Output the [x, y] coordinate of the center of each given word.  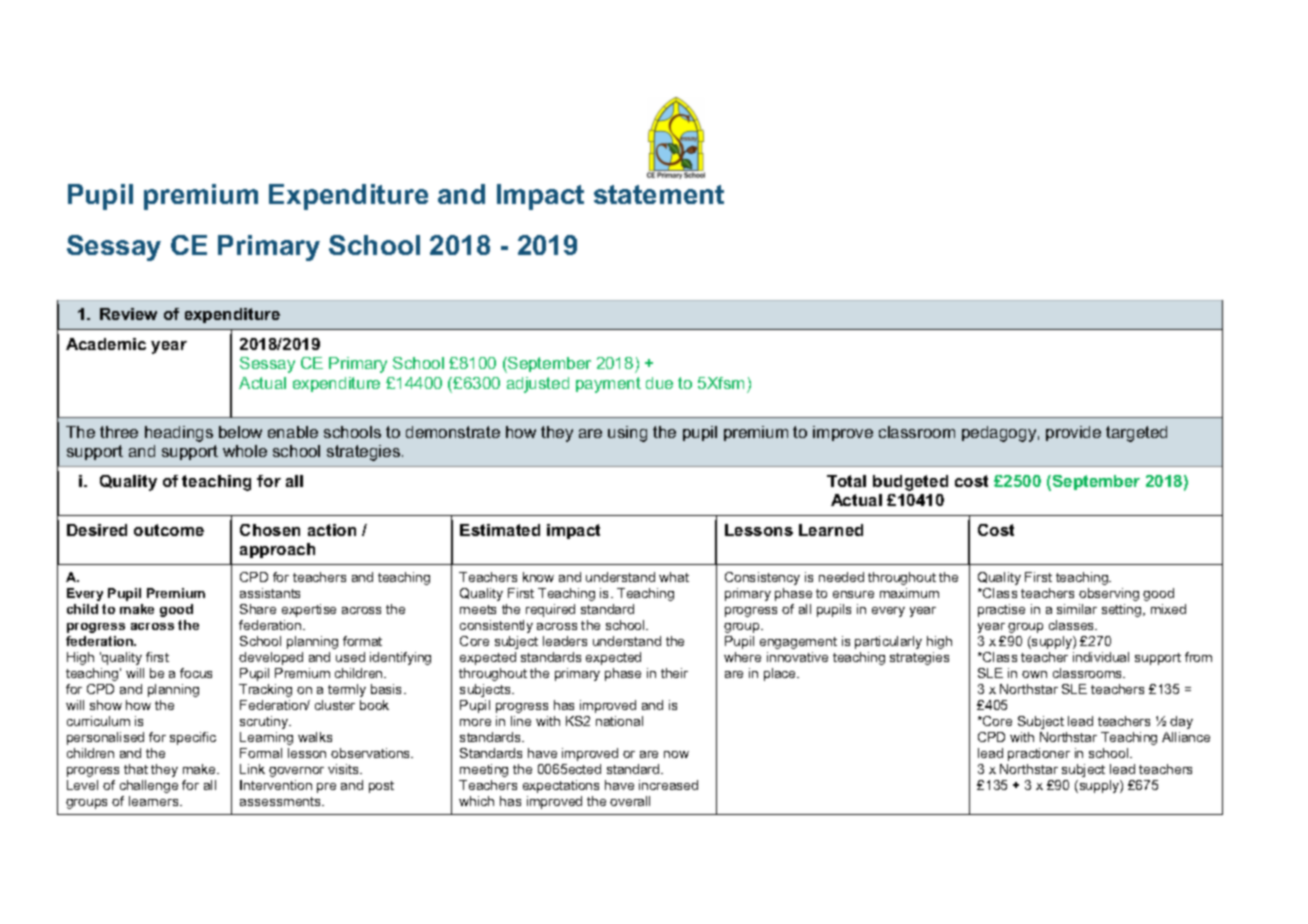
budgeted [910, 483]
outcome [169, 530]
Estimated [500, 530]
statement [659, 194]
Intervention [276, 785]
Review [128, 314]
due [659, 383]
